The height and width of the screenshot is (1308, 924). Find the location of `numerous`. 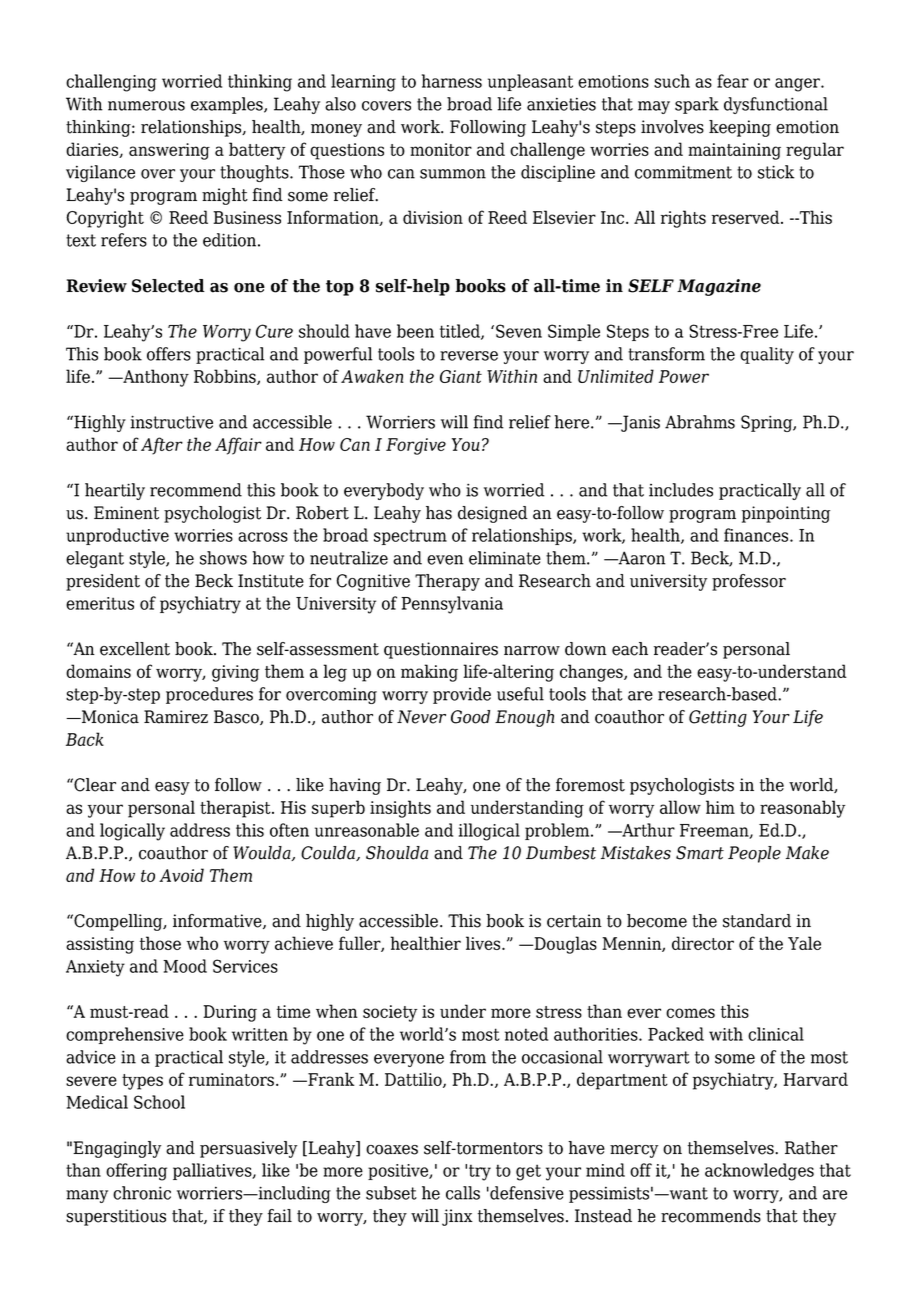

numerous is located at coordinates (146, 106).
